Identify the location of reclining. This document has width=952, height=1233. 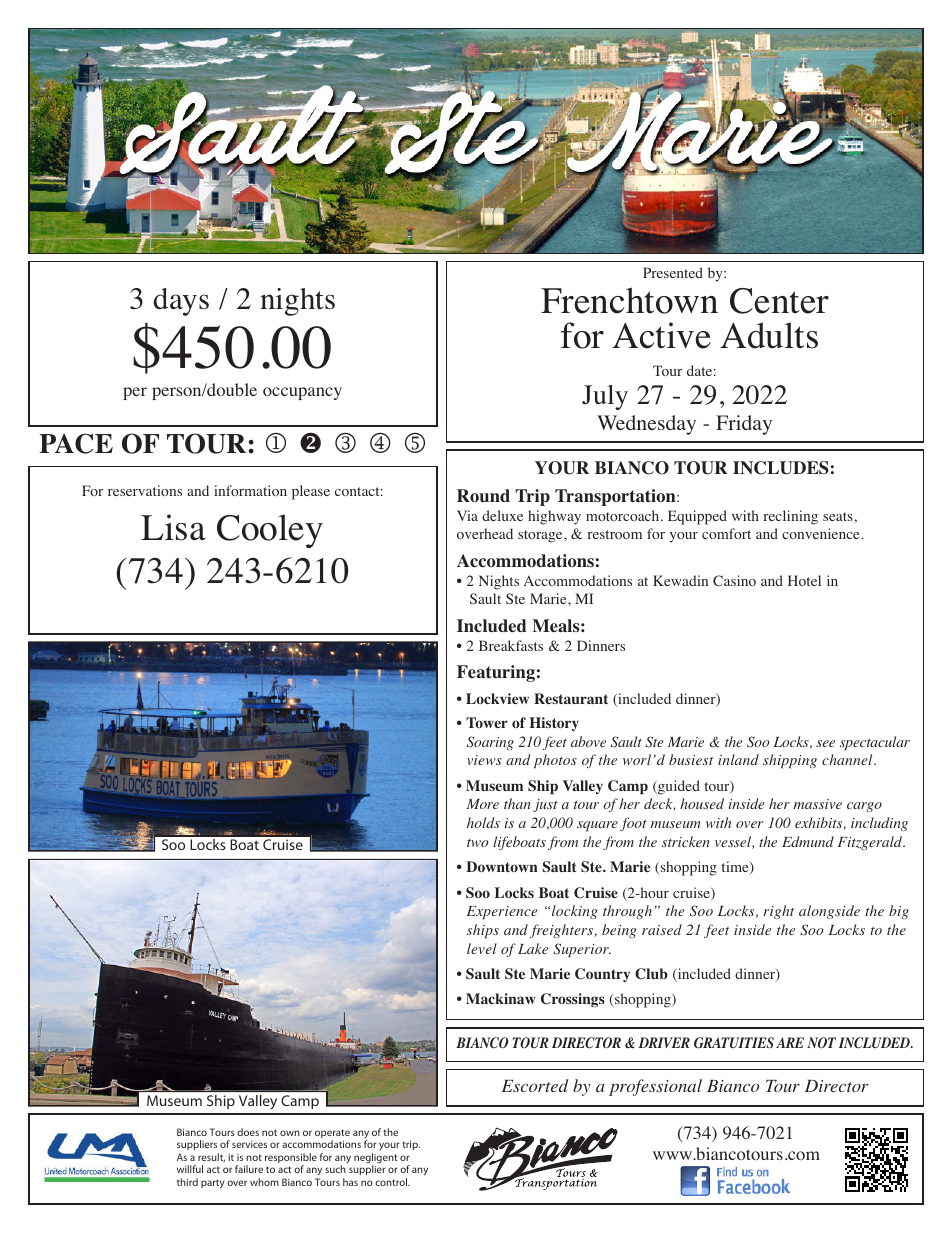
(790, 517).
